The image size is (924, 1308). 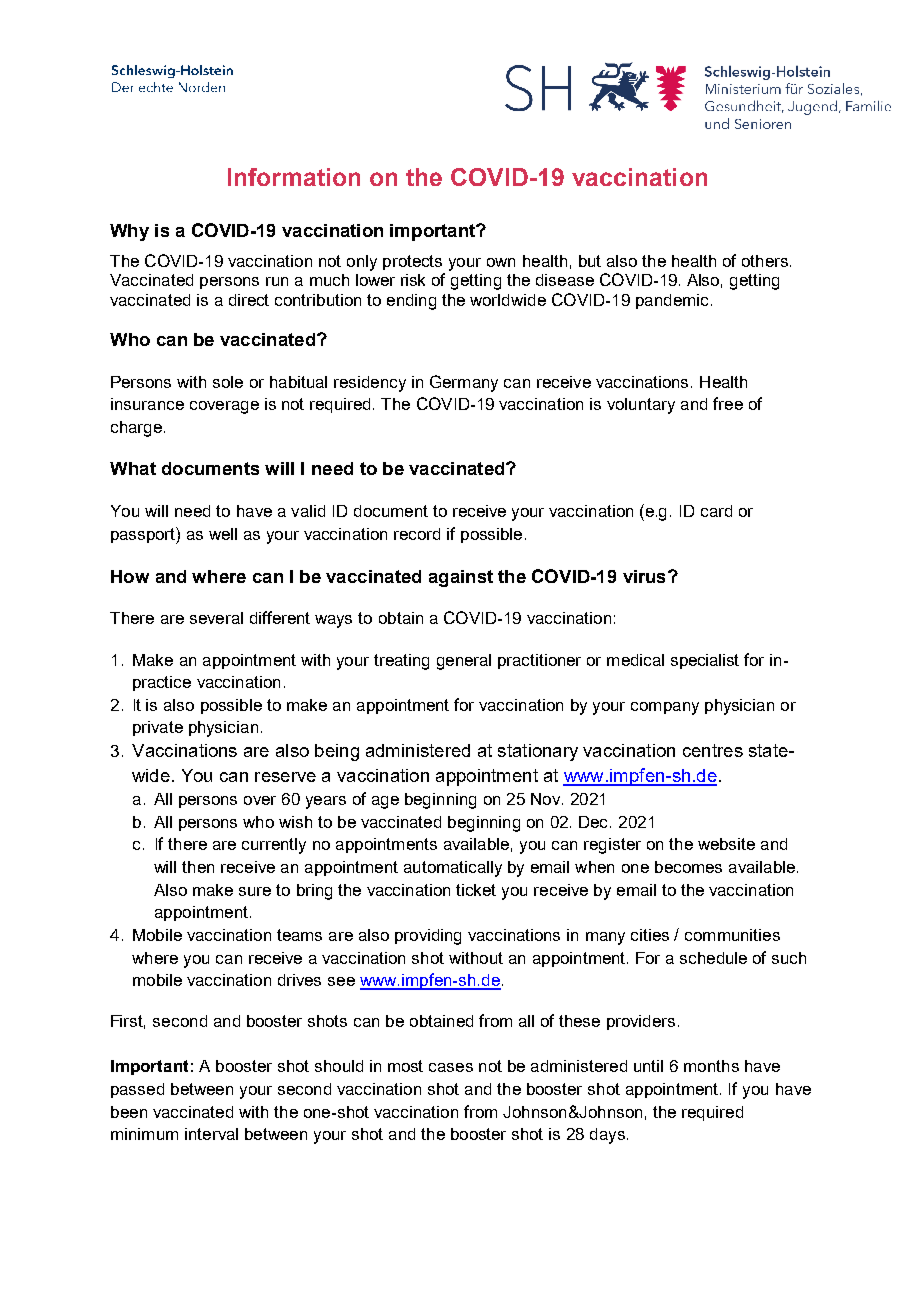 I want to click on interval, so click(x=211, y=1134).
